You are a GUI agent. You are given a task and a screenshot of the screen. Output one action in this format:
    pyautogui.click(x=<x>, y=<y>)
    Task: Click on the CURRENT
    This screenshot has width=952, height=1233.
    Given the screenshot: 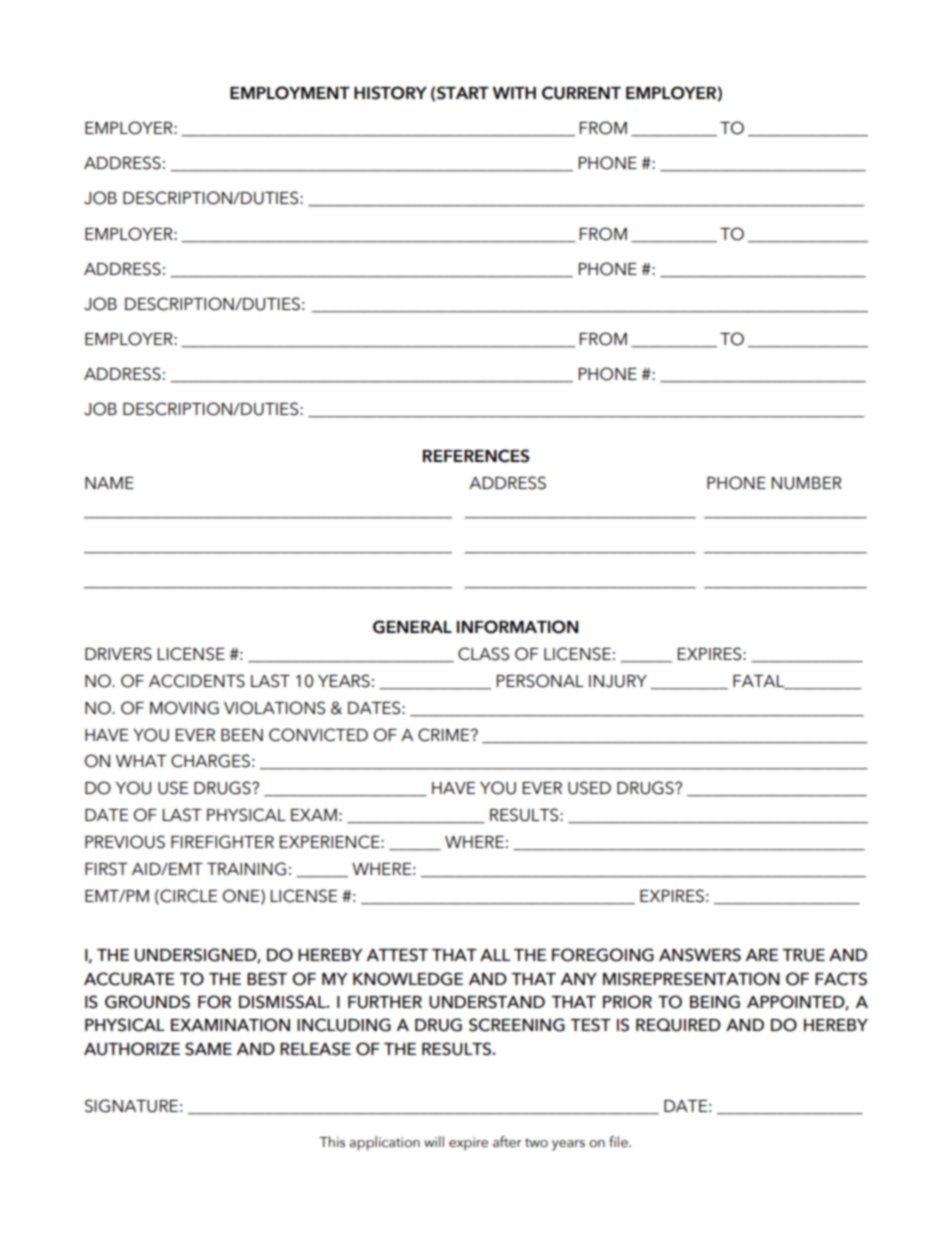 What is the action you would take?
    pyautogui.click(x=581, y=93)
